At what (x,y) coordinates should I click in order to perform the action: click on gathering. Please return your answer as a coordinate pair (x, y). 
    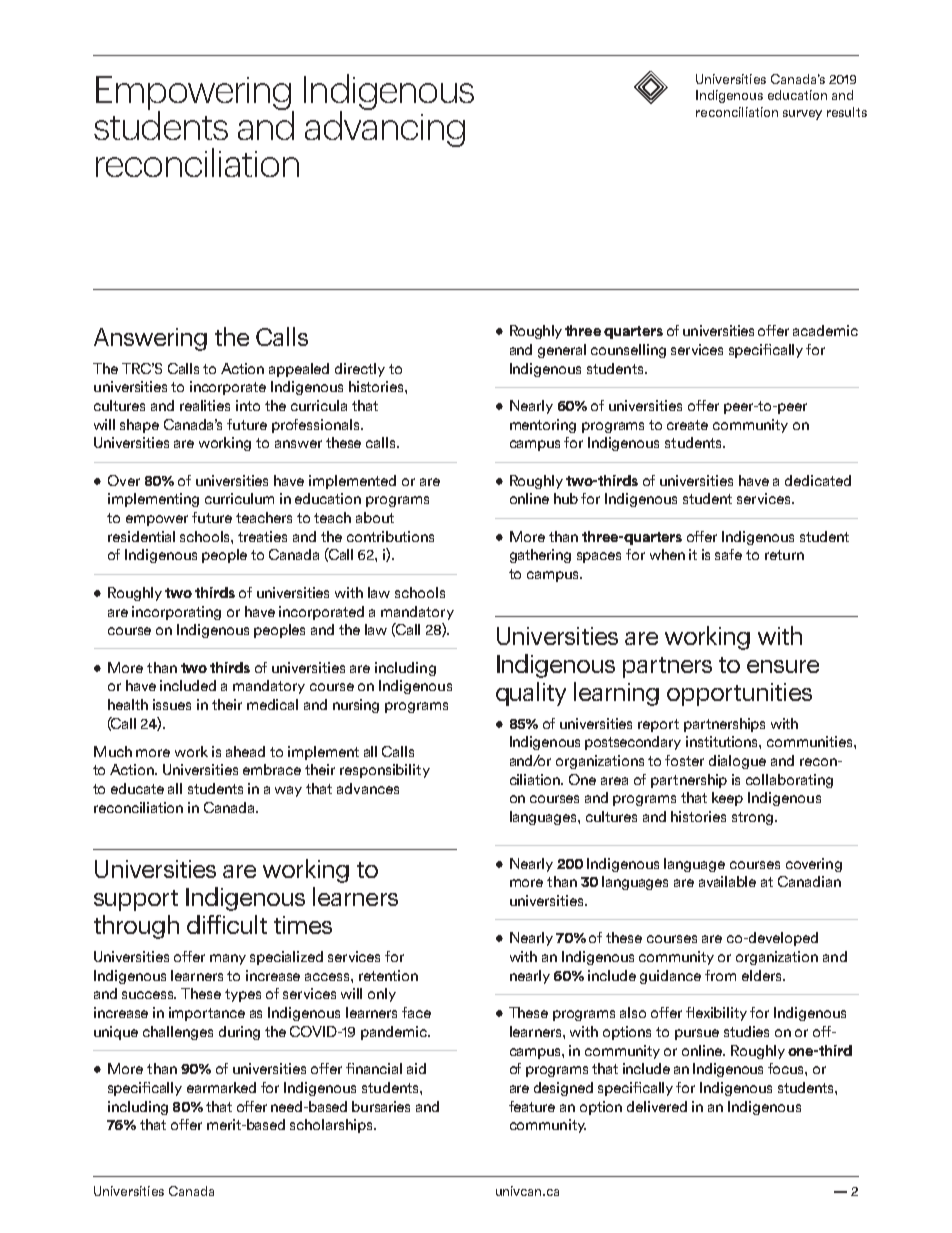
    Looking at the image, I should click on (540, 556).
